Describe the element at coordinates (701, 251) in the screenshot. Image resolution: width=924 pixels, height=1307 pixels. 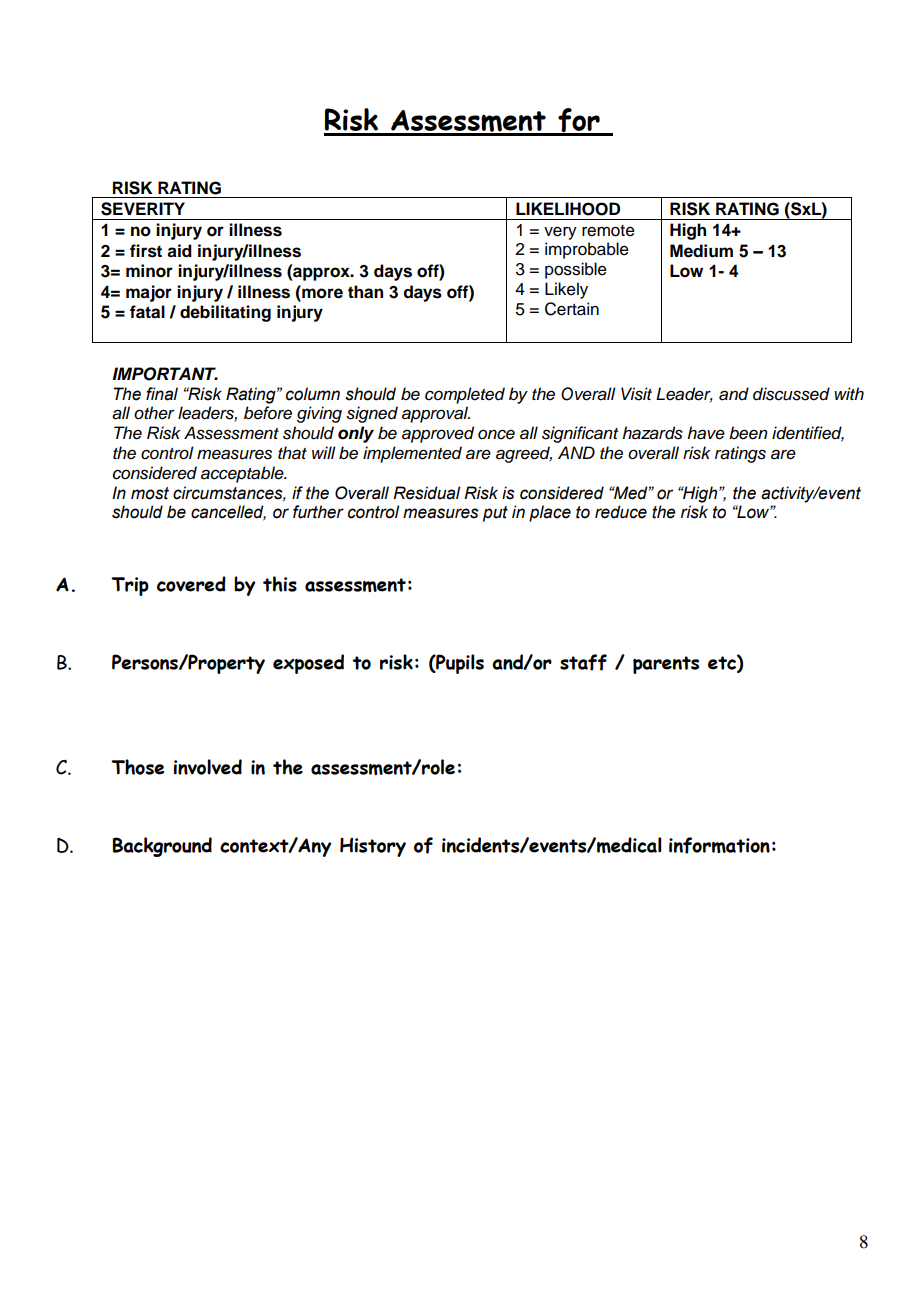
I see `Medium` at that location.
